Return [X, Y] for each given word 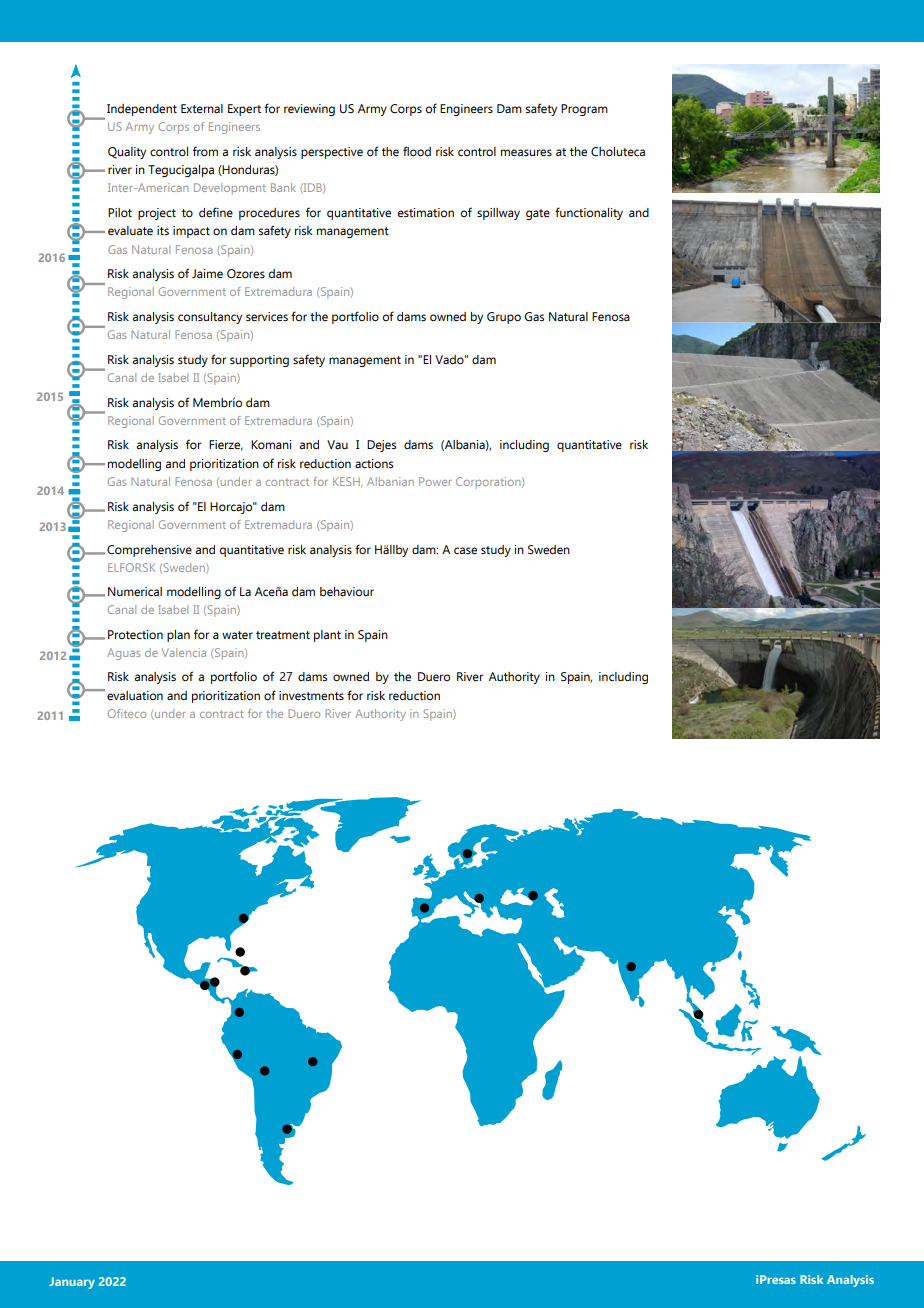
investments [311, 695]
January [72, 1283]
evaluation [135, 695]
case [465, 550]
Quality [127, 153]
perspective [332, 153]
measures [526, 152]
